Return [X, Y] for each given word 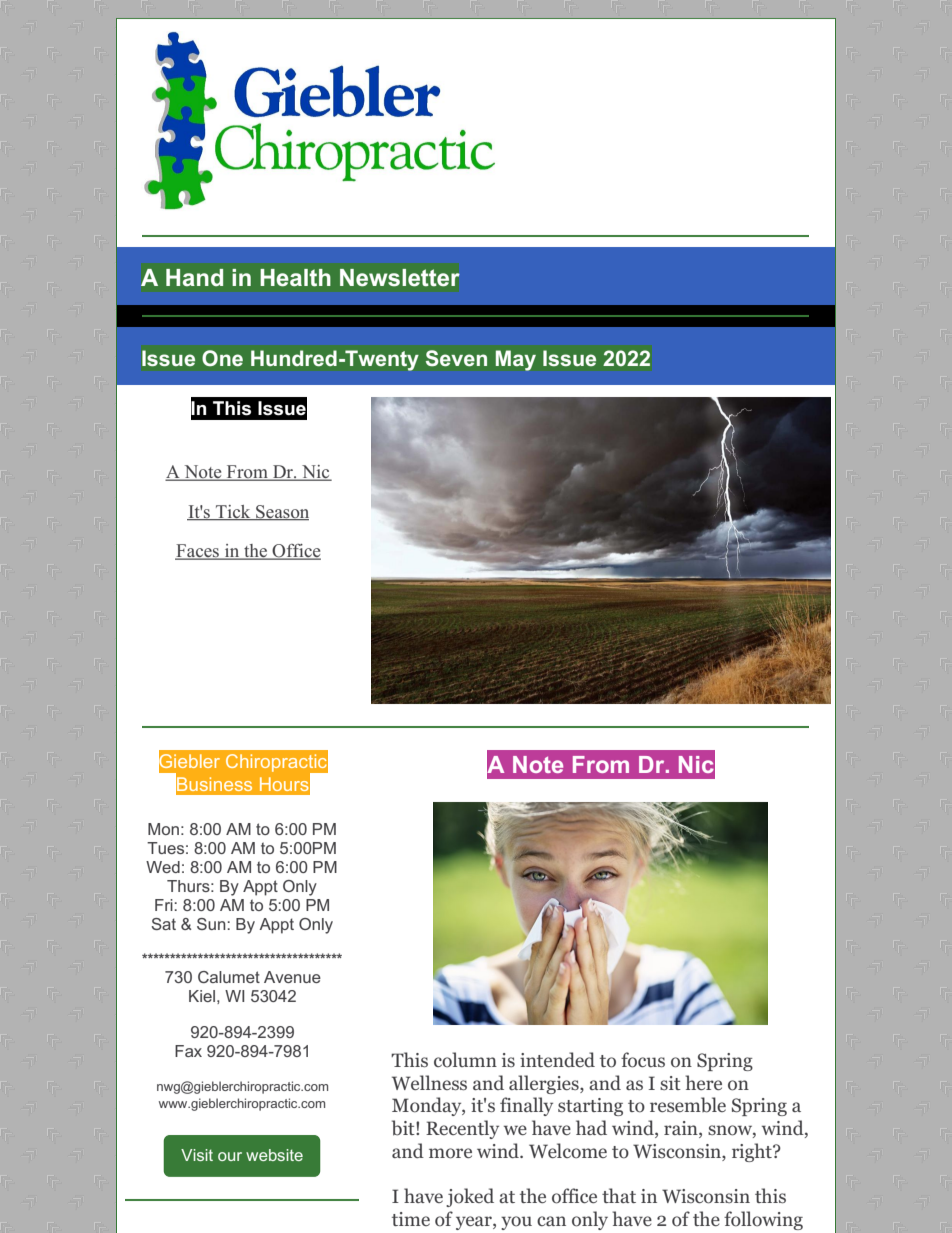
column [465, 1060]
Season [281, 513]
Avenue [292, 977]
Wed [163, 867]
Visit [197, 1155]
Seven [456, 358]
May [516, 360]
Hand [194, 277]
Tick [233, 513]
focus [643, 1060]
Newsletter [400, 278]
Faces [198, 552]
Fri [165, 905]
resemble [688, 1105]
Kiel [202, 996]
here [703, 1082]
